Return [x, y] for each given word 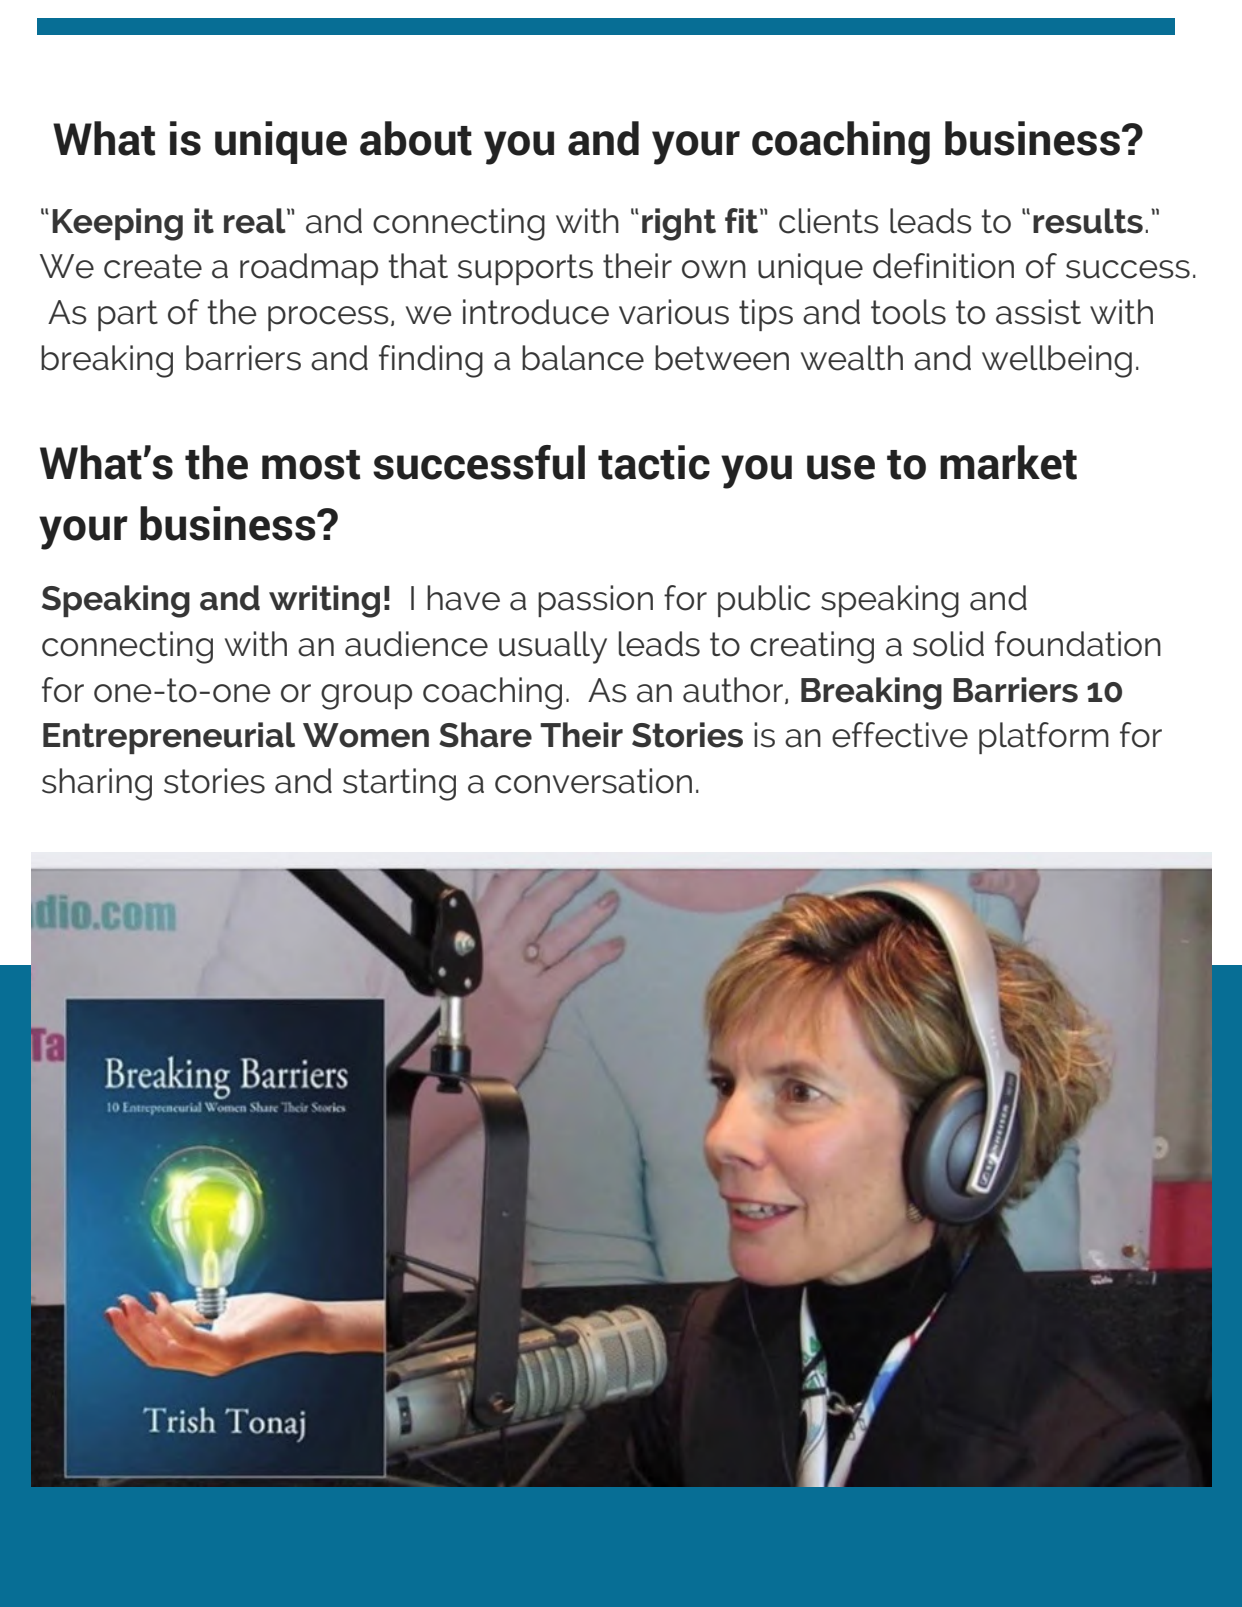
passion [595, 601]
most [311, 465]
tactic [654, 462]
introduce [536, 312]
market [1008, 462]
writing [324, 601]
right [679, 224]
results [1088, 221]
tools [908, 312]
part [128, 315]
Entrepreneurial [169, 738]
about [416, 138]
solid [948, 644]
